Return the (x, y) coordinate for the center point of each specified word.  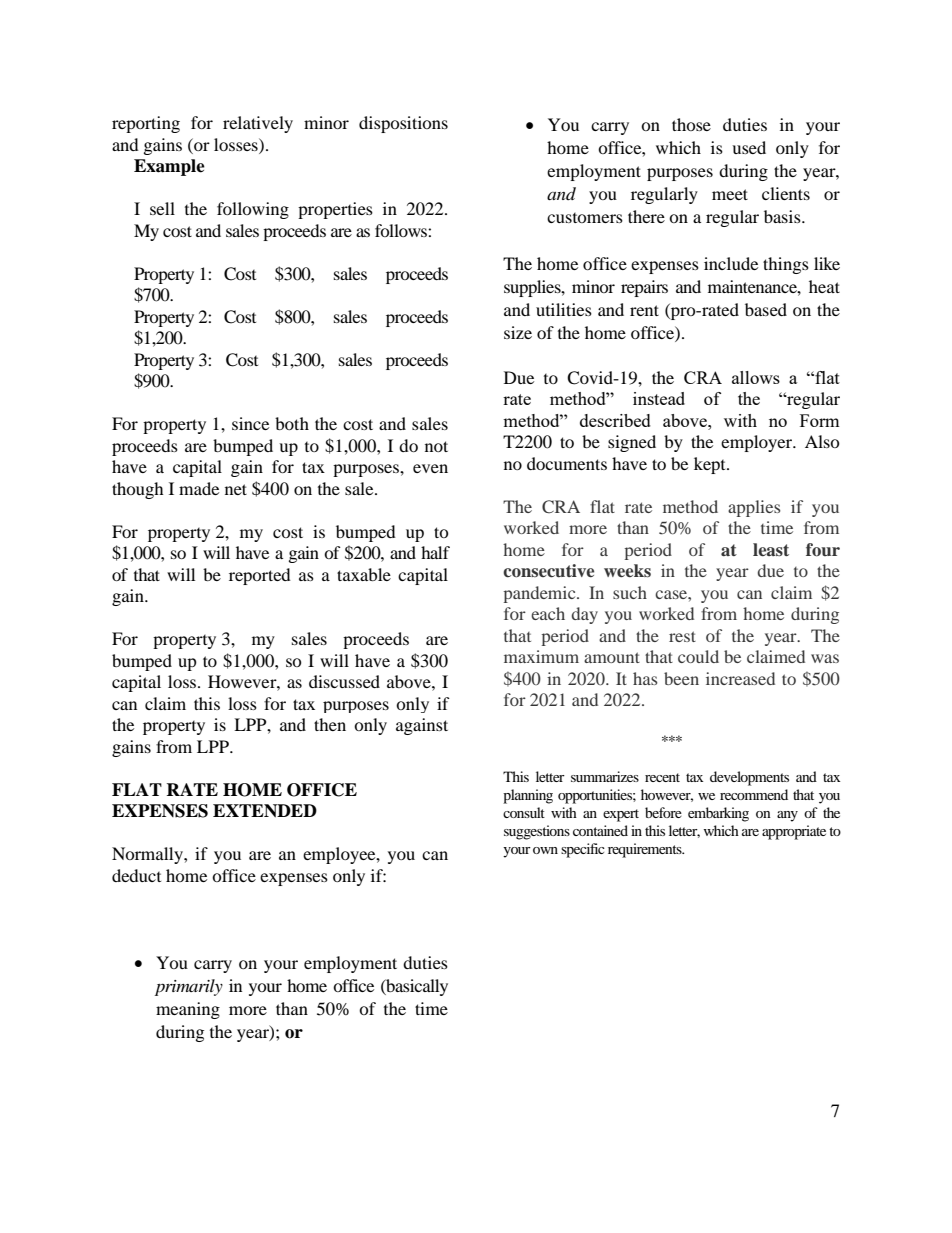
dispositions (403, 124)
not (436, 446)
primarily (189, 987)
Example (169, 167)
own (545, 850)
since (250, 423)
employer (758, 443)
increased (740, 678)
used (749, 147)
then (330, 724)
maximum (541, 656)
